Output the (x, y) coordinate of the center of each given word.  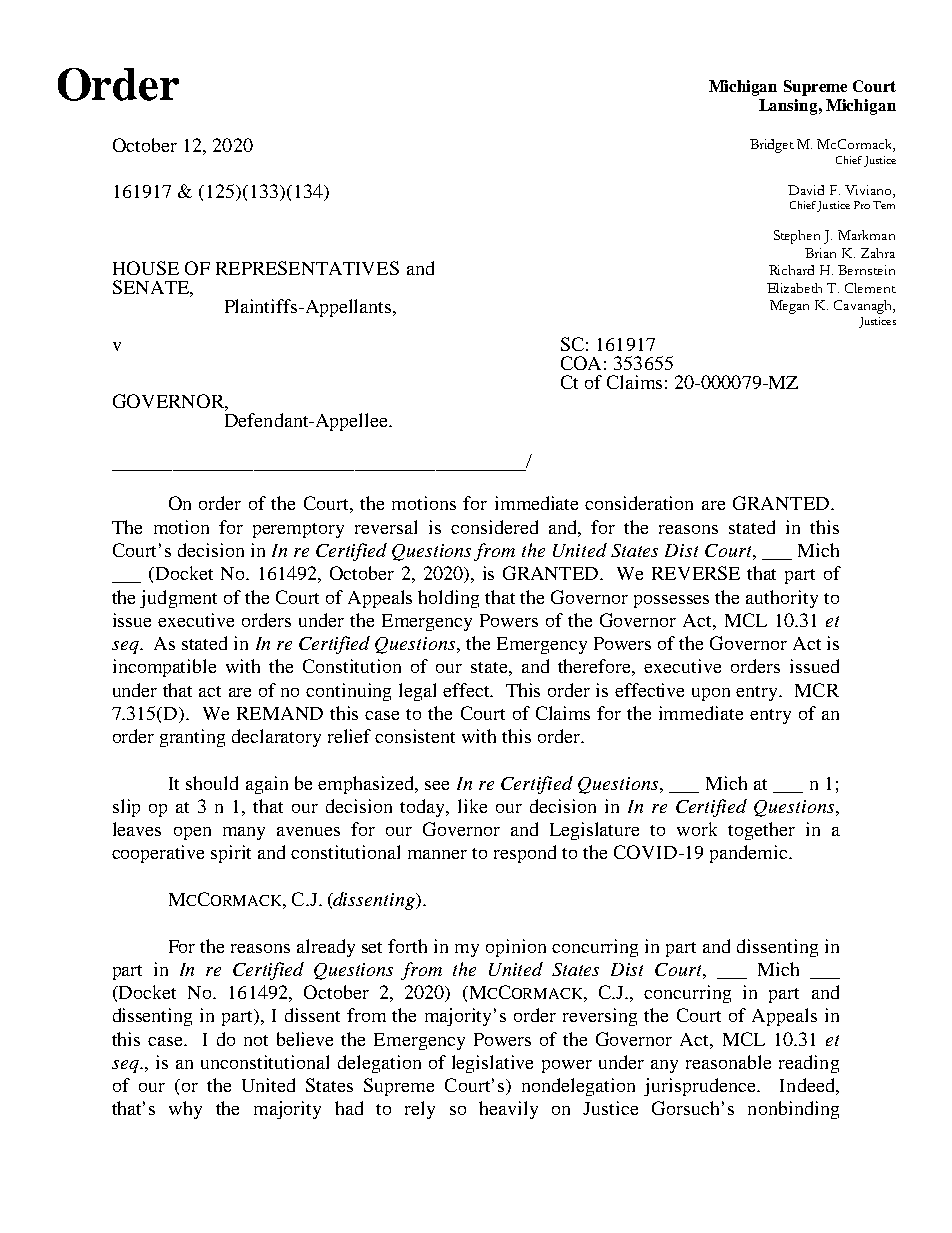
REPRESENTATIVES (307, 268)
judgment (178, 599)
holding (448, 599)
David (806, 190)
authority (782, 599)
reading (809, 1064)
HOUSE (146, 268)
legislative (492, 1064)
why (185, 1110)
